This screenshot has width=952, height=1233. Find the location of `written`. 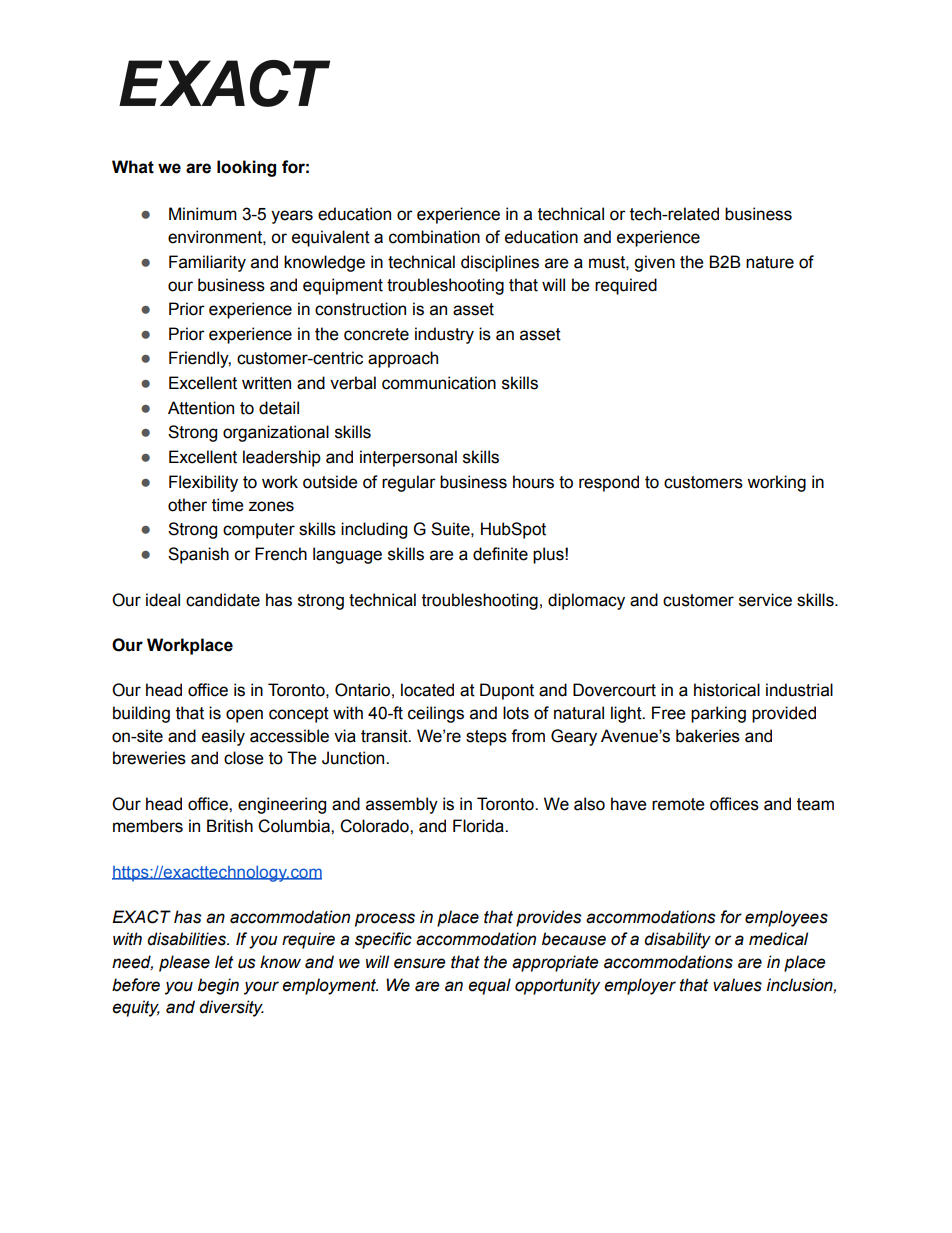

written is located at coordinates (266, 383).
